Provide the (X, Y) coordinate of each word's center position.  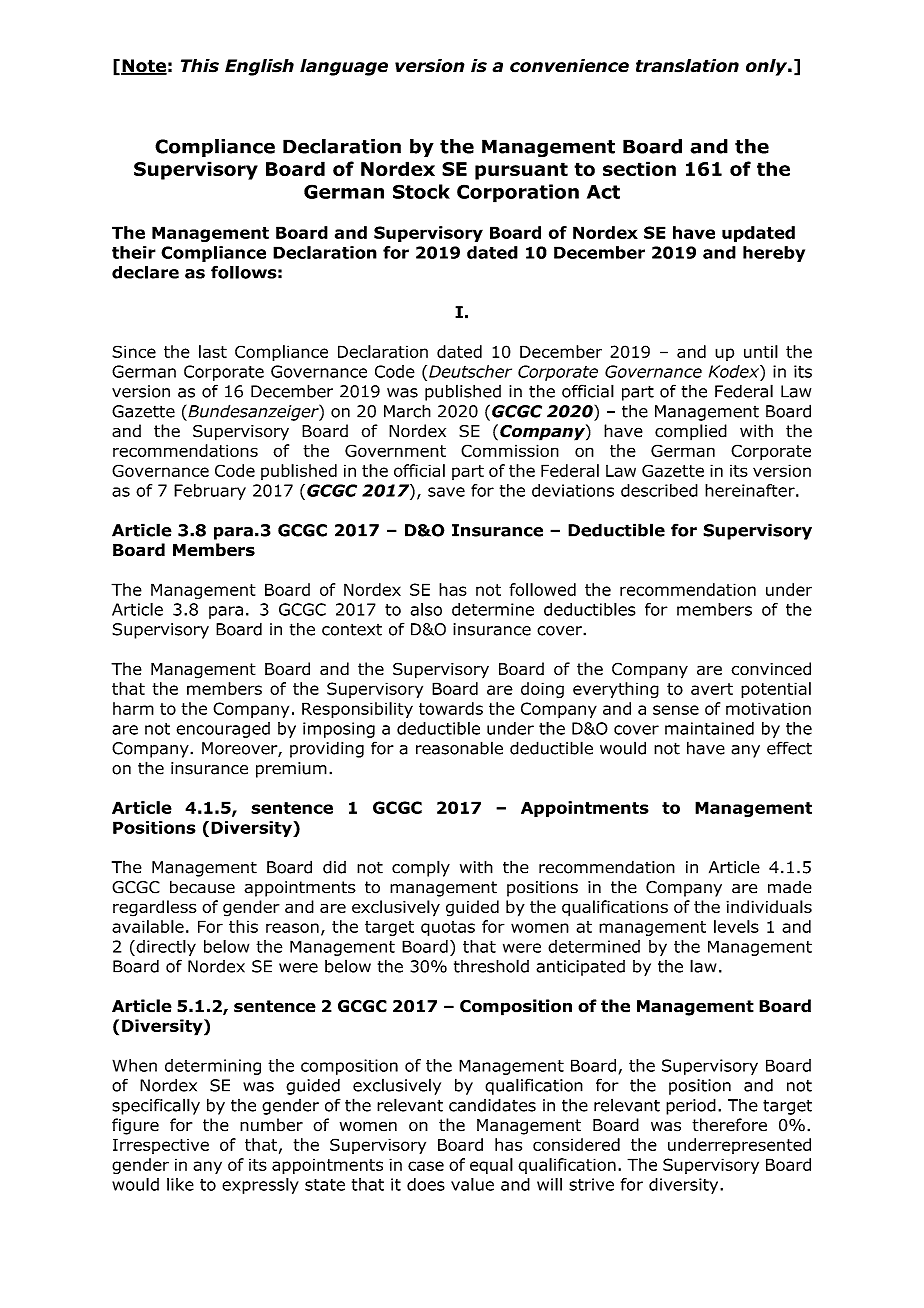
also (426, 609)
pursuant (521, 171)
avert (712, 689)
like (180, 1184)
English (259, 67)
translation (687, 66)
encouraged (223, 730)
